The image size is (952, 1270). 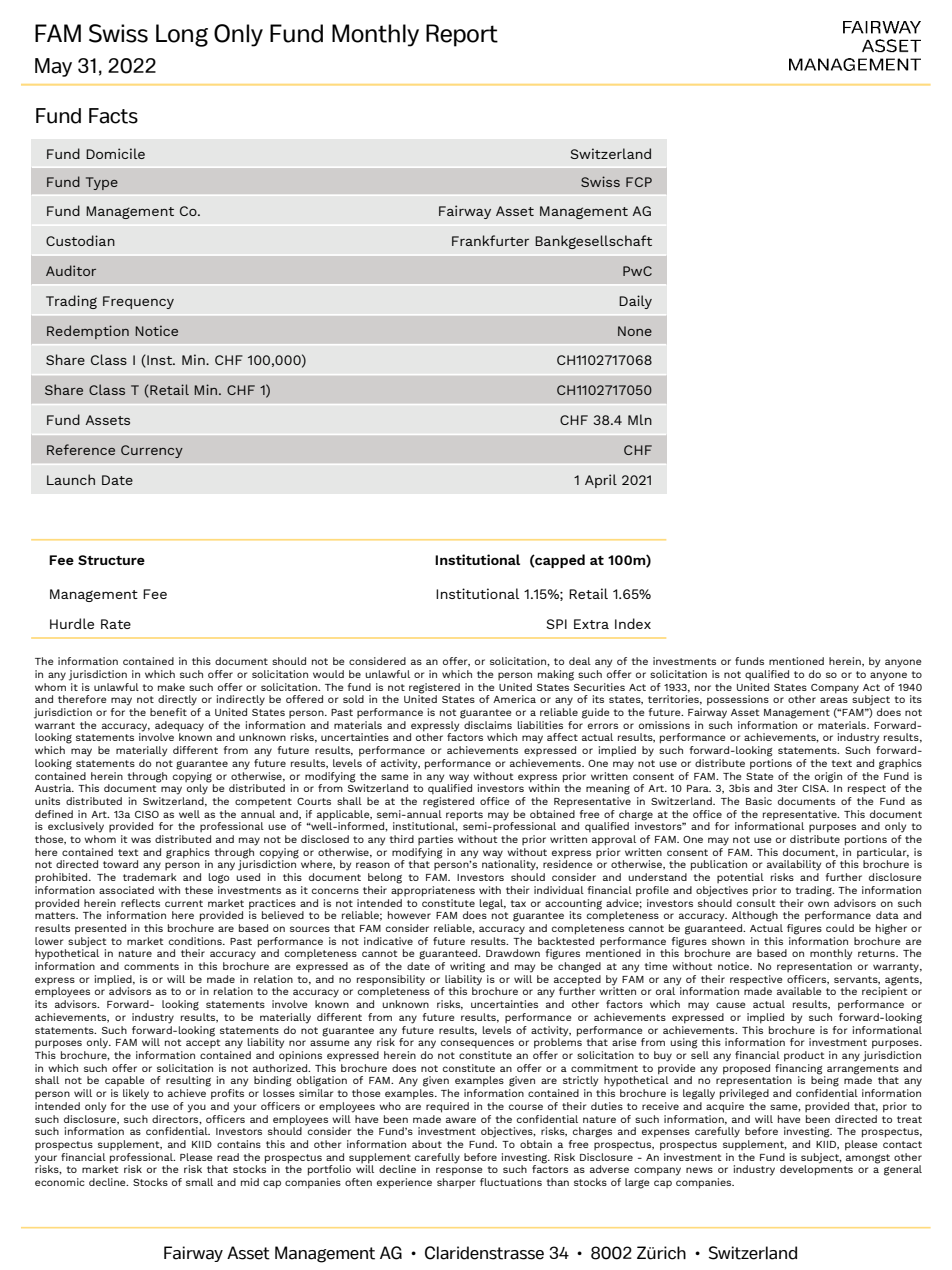 What do you see at coordinates (639, 182) in the image?
I see `FCP` at bounding box center [639, 182].
